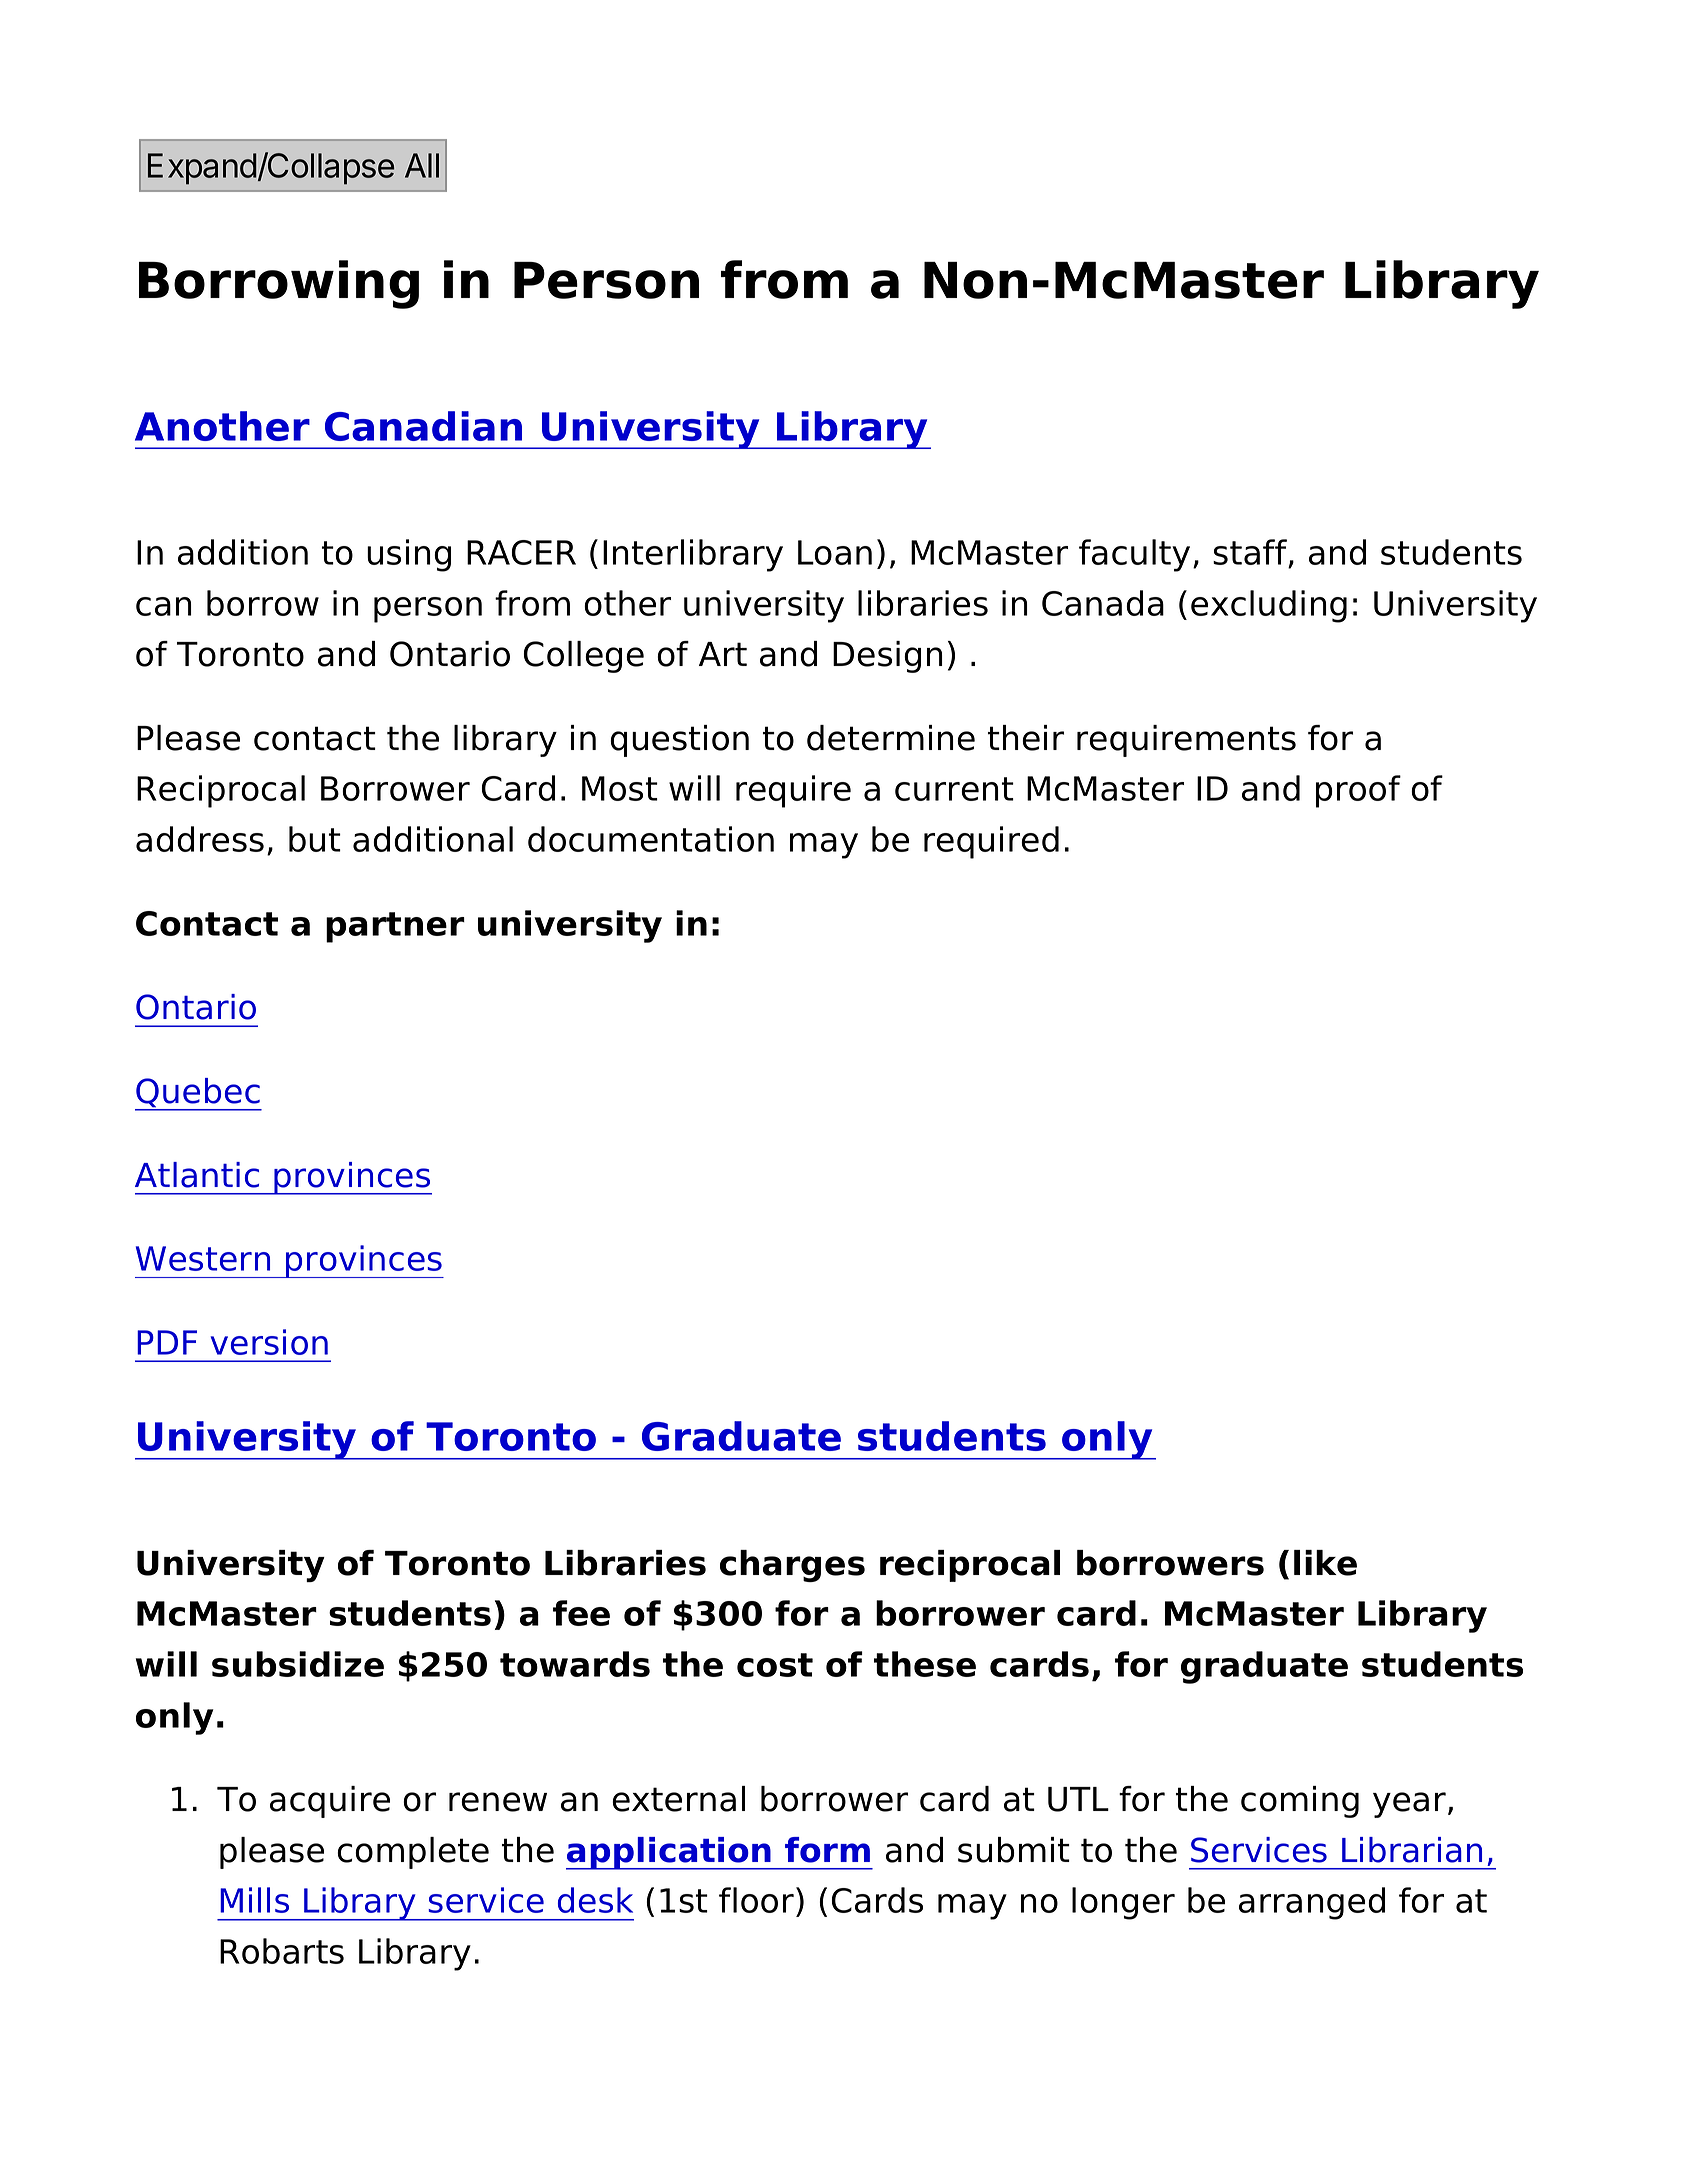 The width and height of the screenshot is (1685, 2181). I want to click on Quebec, so click(198, 1094).
